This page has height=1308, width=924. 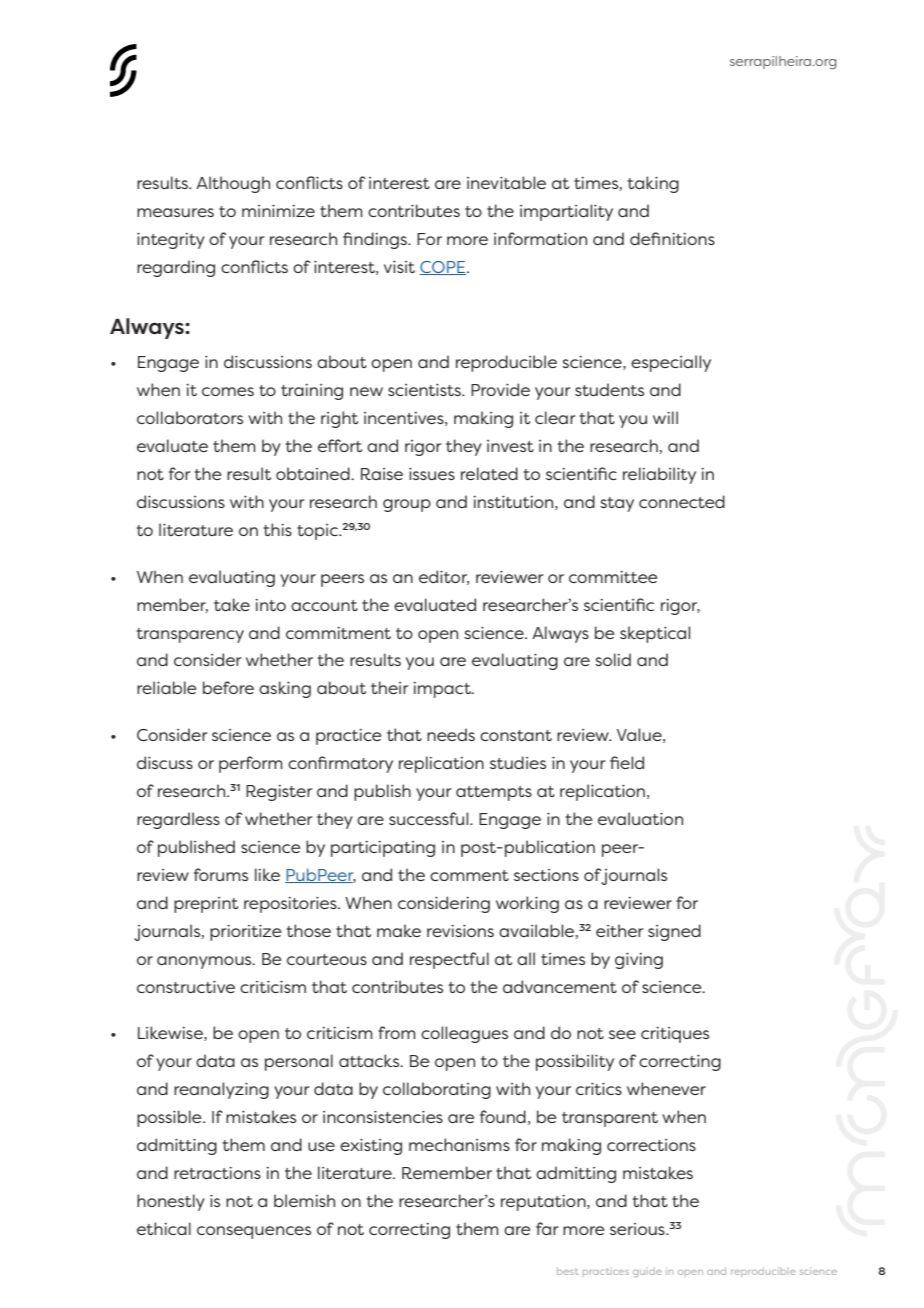 What do you see at coordinates (205, 962) in the page?
I see `anonymous` at bounding box center [205, 962].
